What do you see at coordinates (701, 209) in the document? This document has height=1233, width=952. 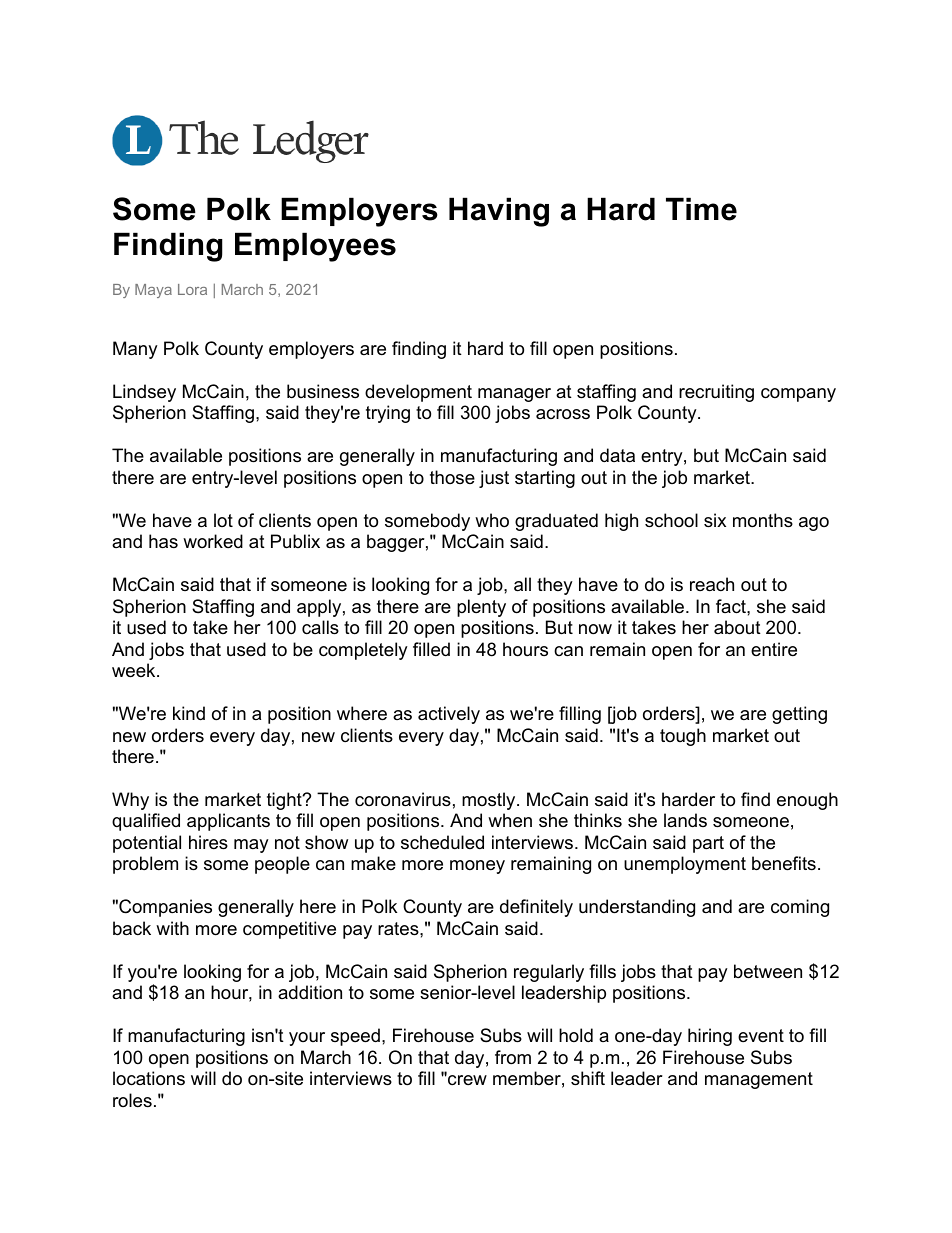 I see `Time` at bounding box center [701, 209].
